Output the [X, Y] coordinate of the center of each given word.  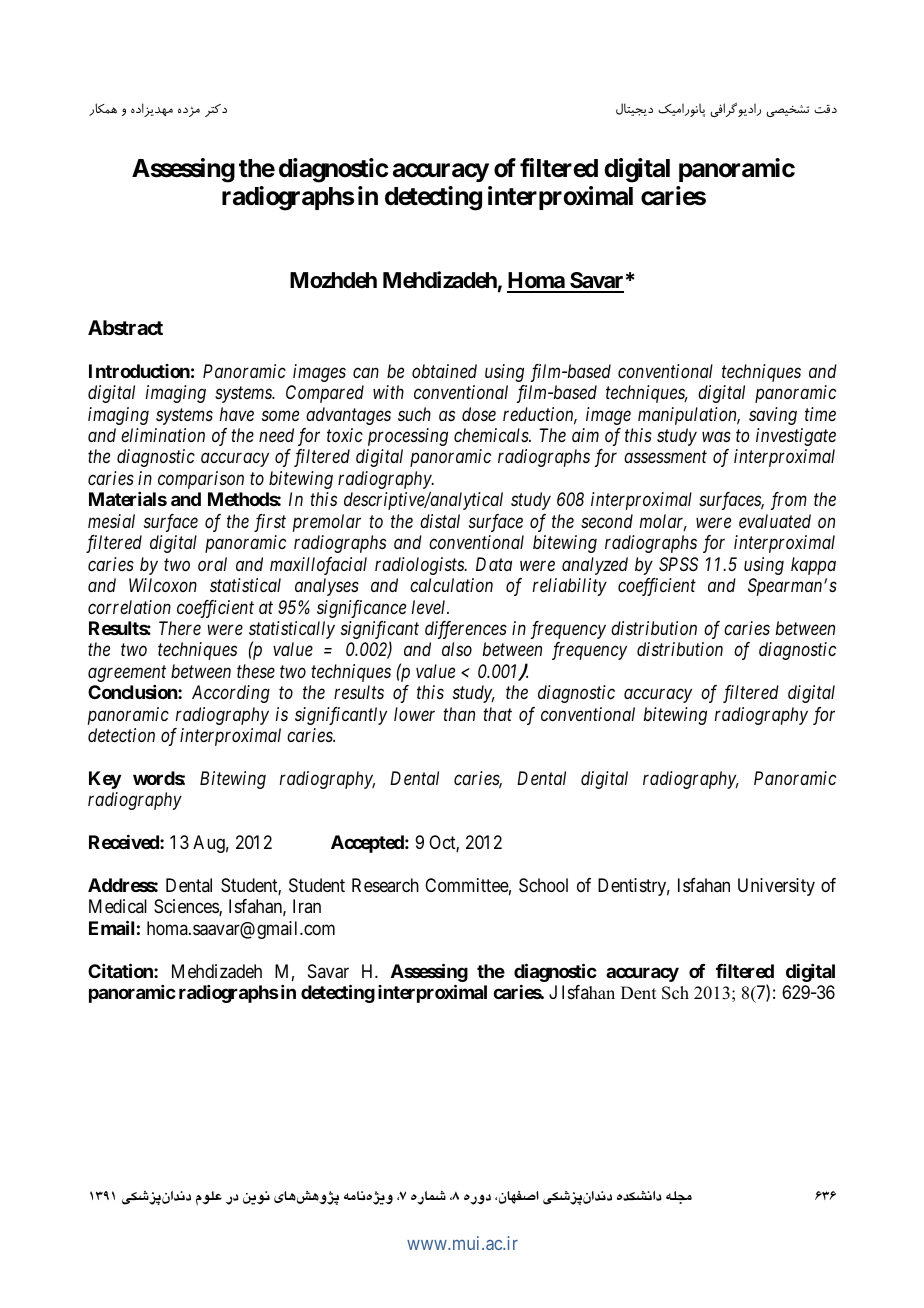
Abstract [125, 327]
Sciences [187, 907]
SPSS [678, 564]
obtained [444, 371]
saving [773, 416]
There [180, 628]
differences [466, 630]
